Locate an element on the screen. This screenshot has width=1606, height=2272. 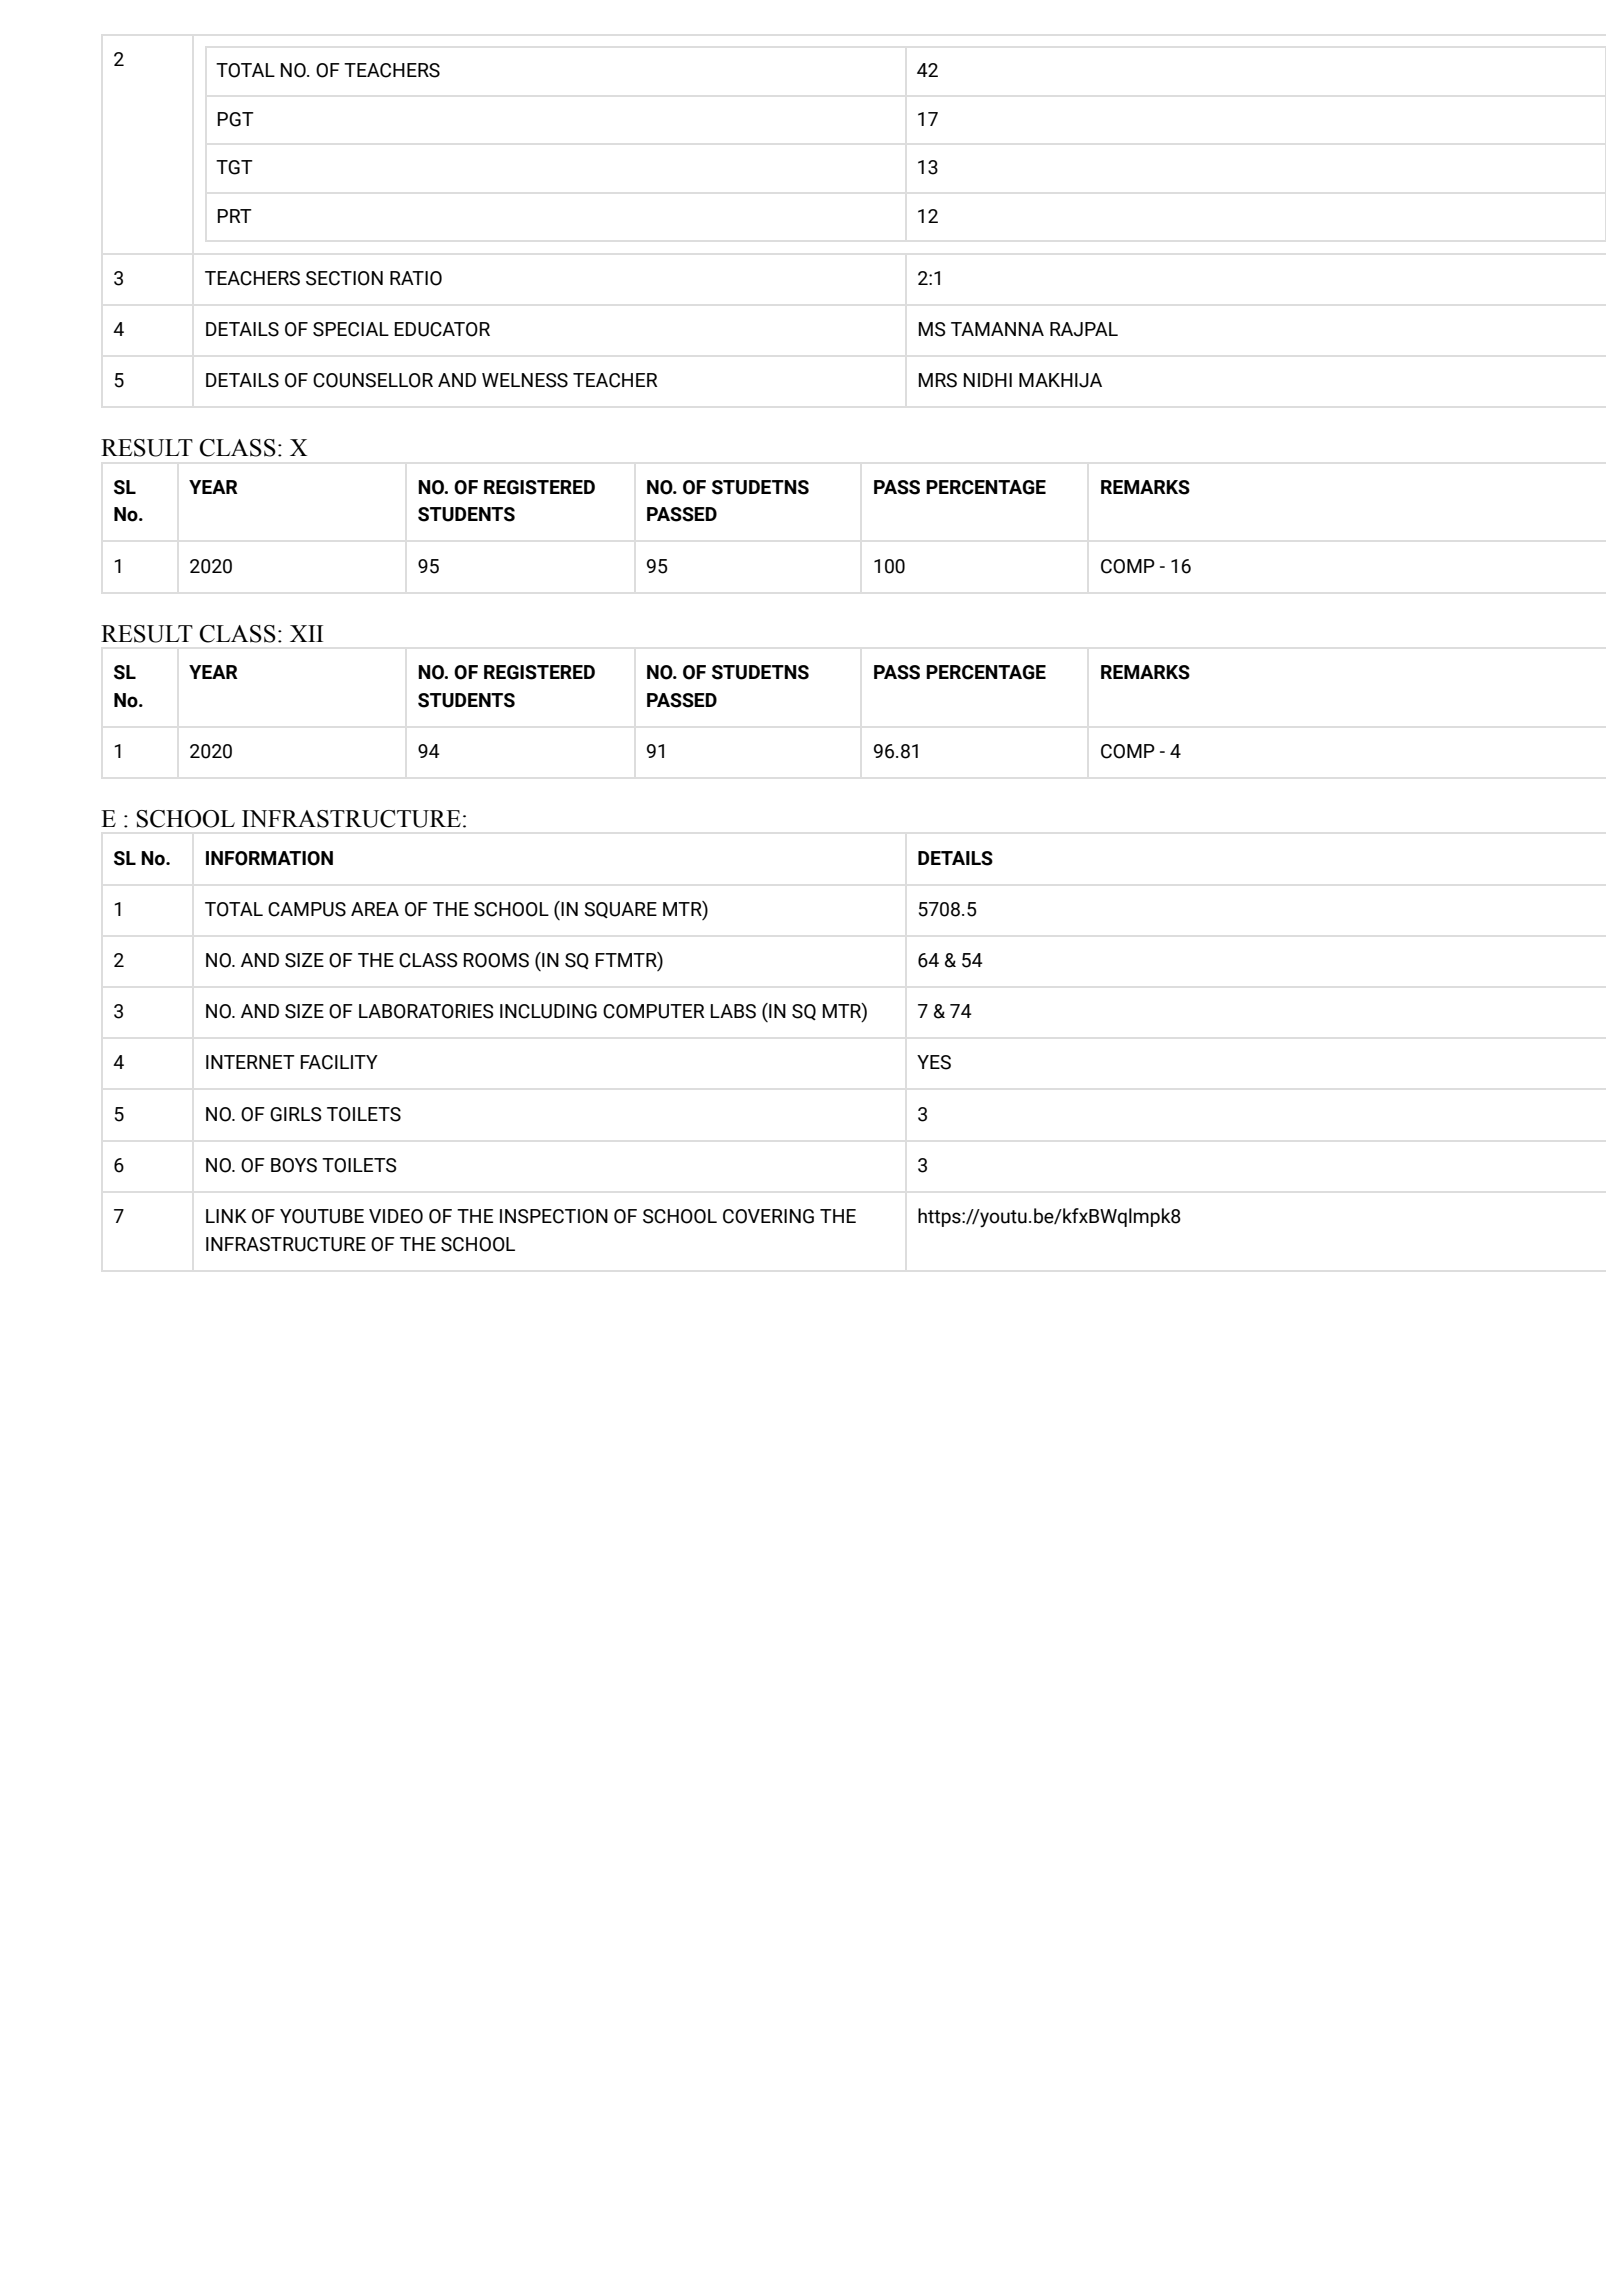
BOYS is located at coordinates (294, 1165).
